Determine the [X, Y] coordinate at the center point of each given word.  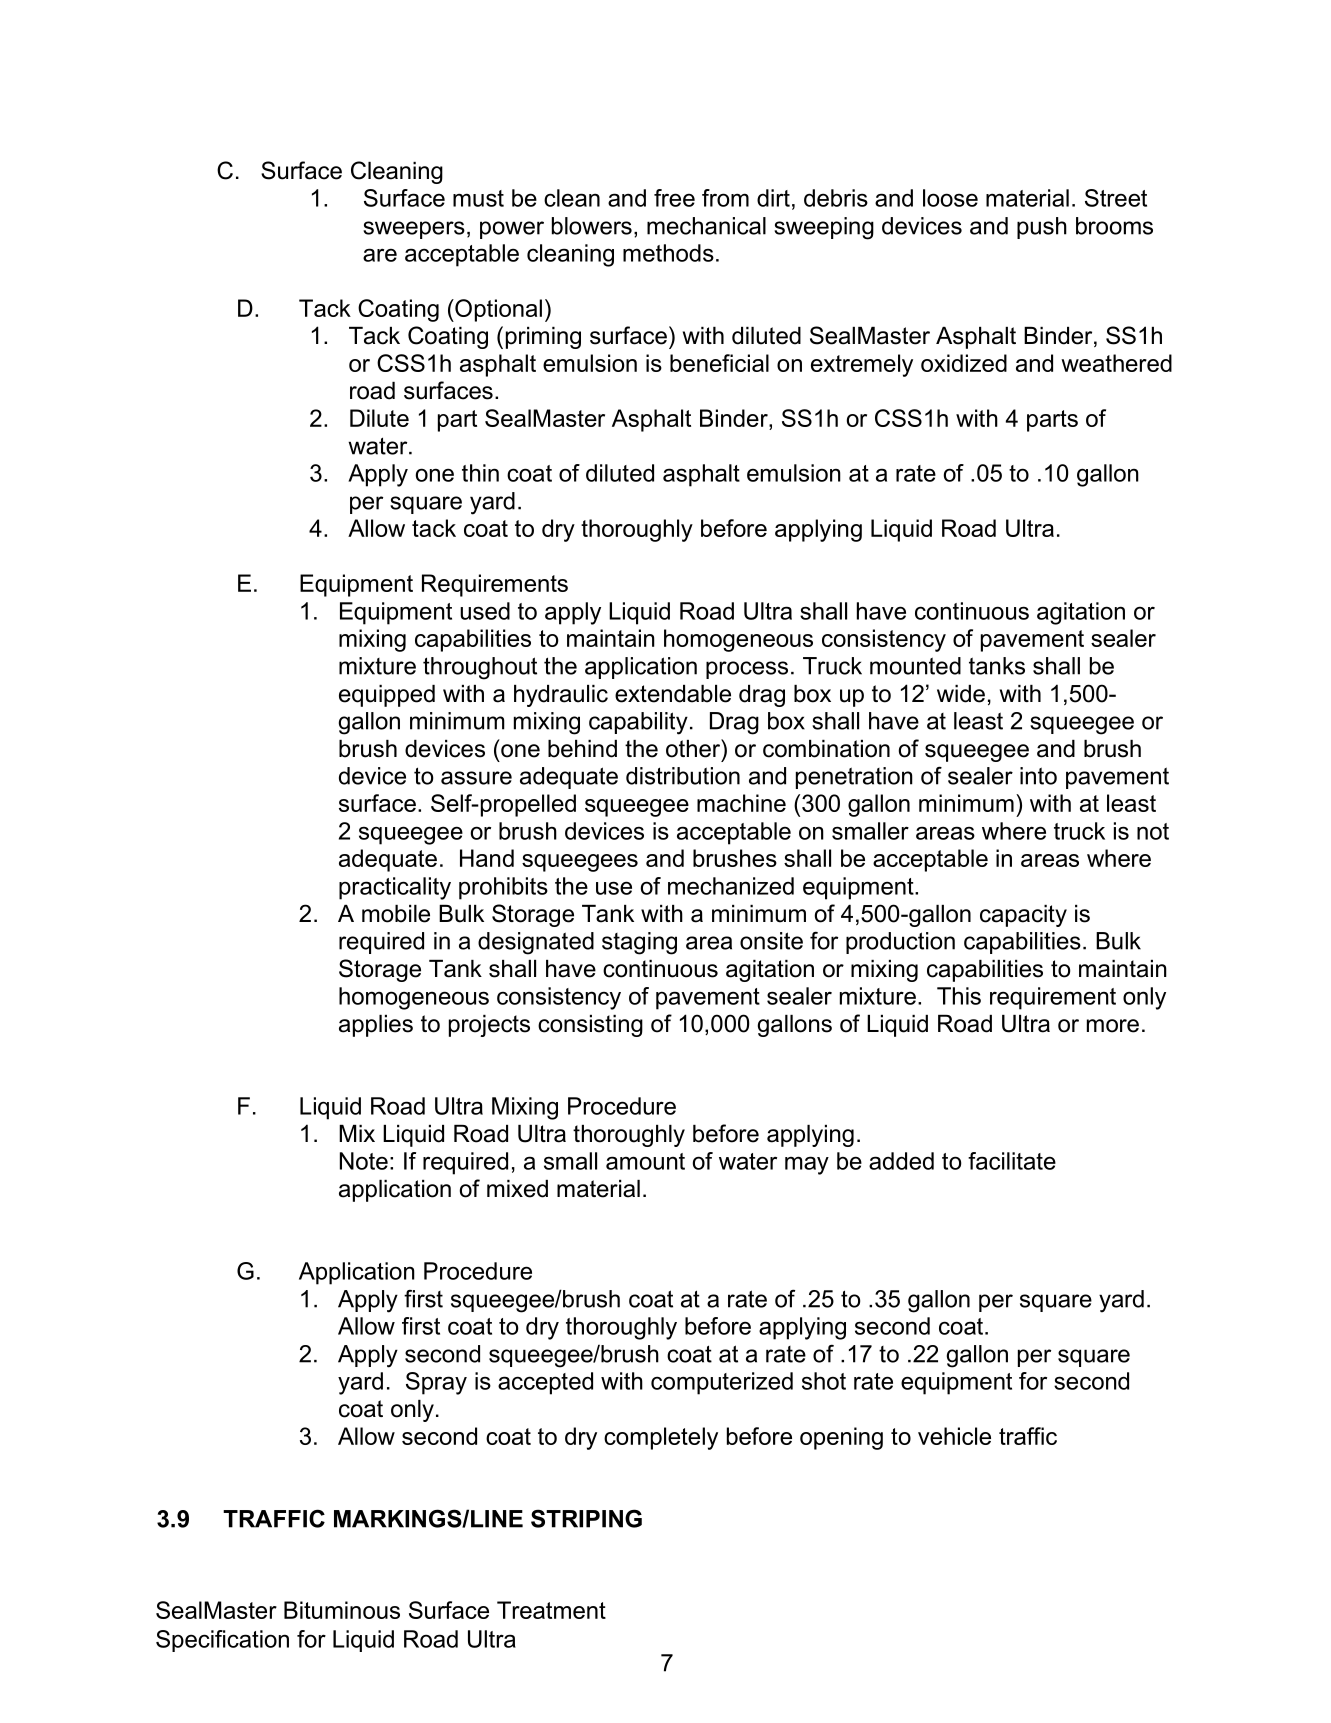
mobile [396, 914]
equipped [387, 696]
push [1042, 228]
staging [639, 943]
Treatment [551, 1610]
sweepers [414, 230]
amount [645, 1161]
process [747, 670]
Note [364, 1161]
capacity [1023, 916]
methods [668, 253]
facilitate [1012, 1161]
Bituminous [342, 1610]
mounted [915, 666]
